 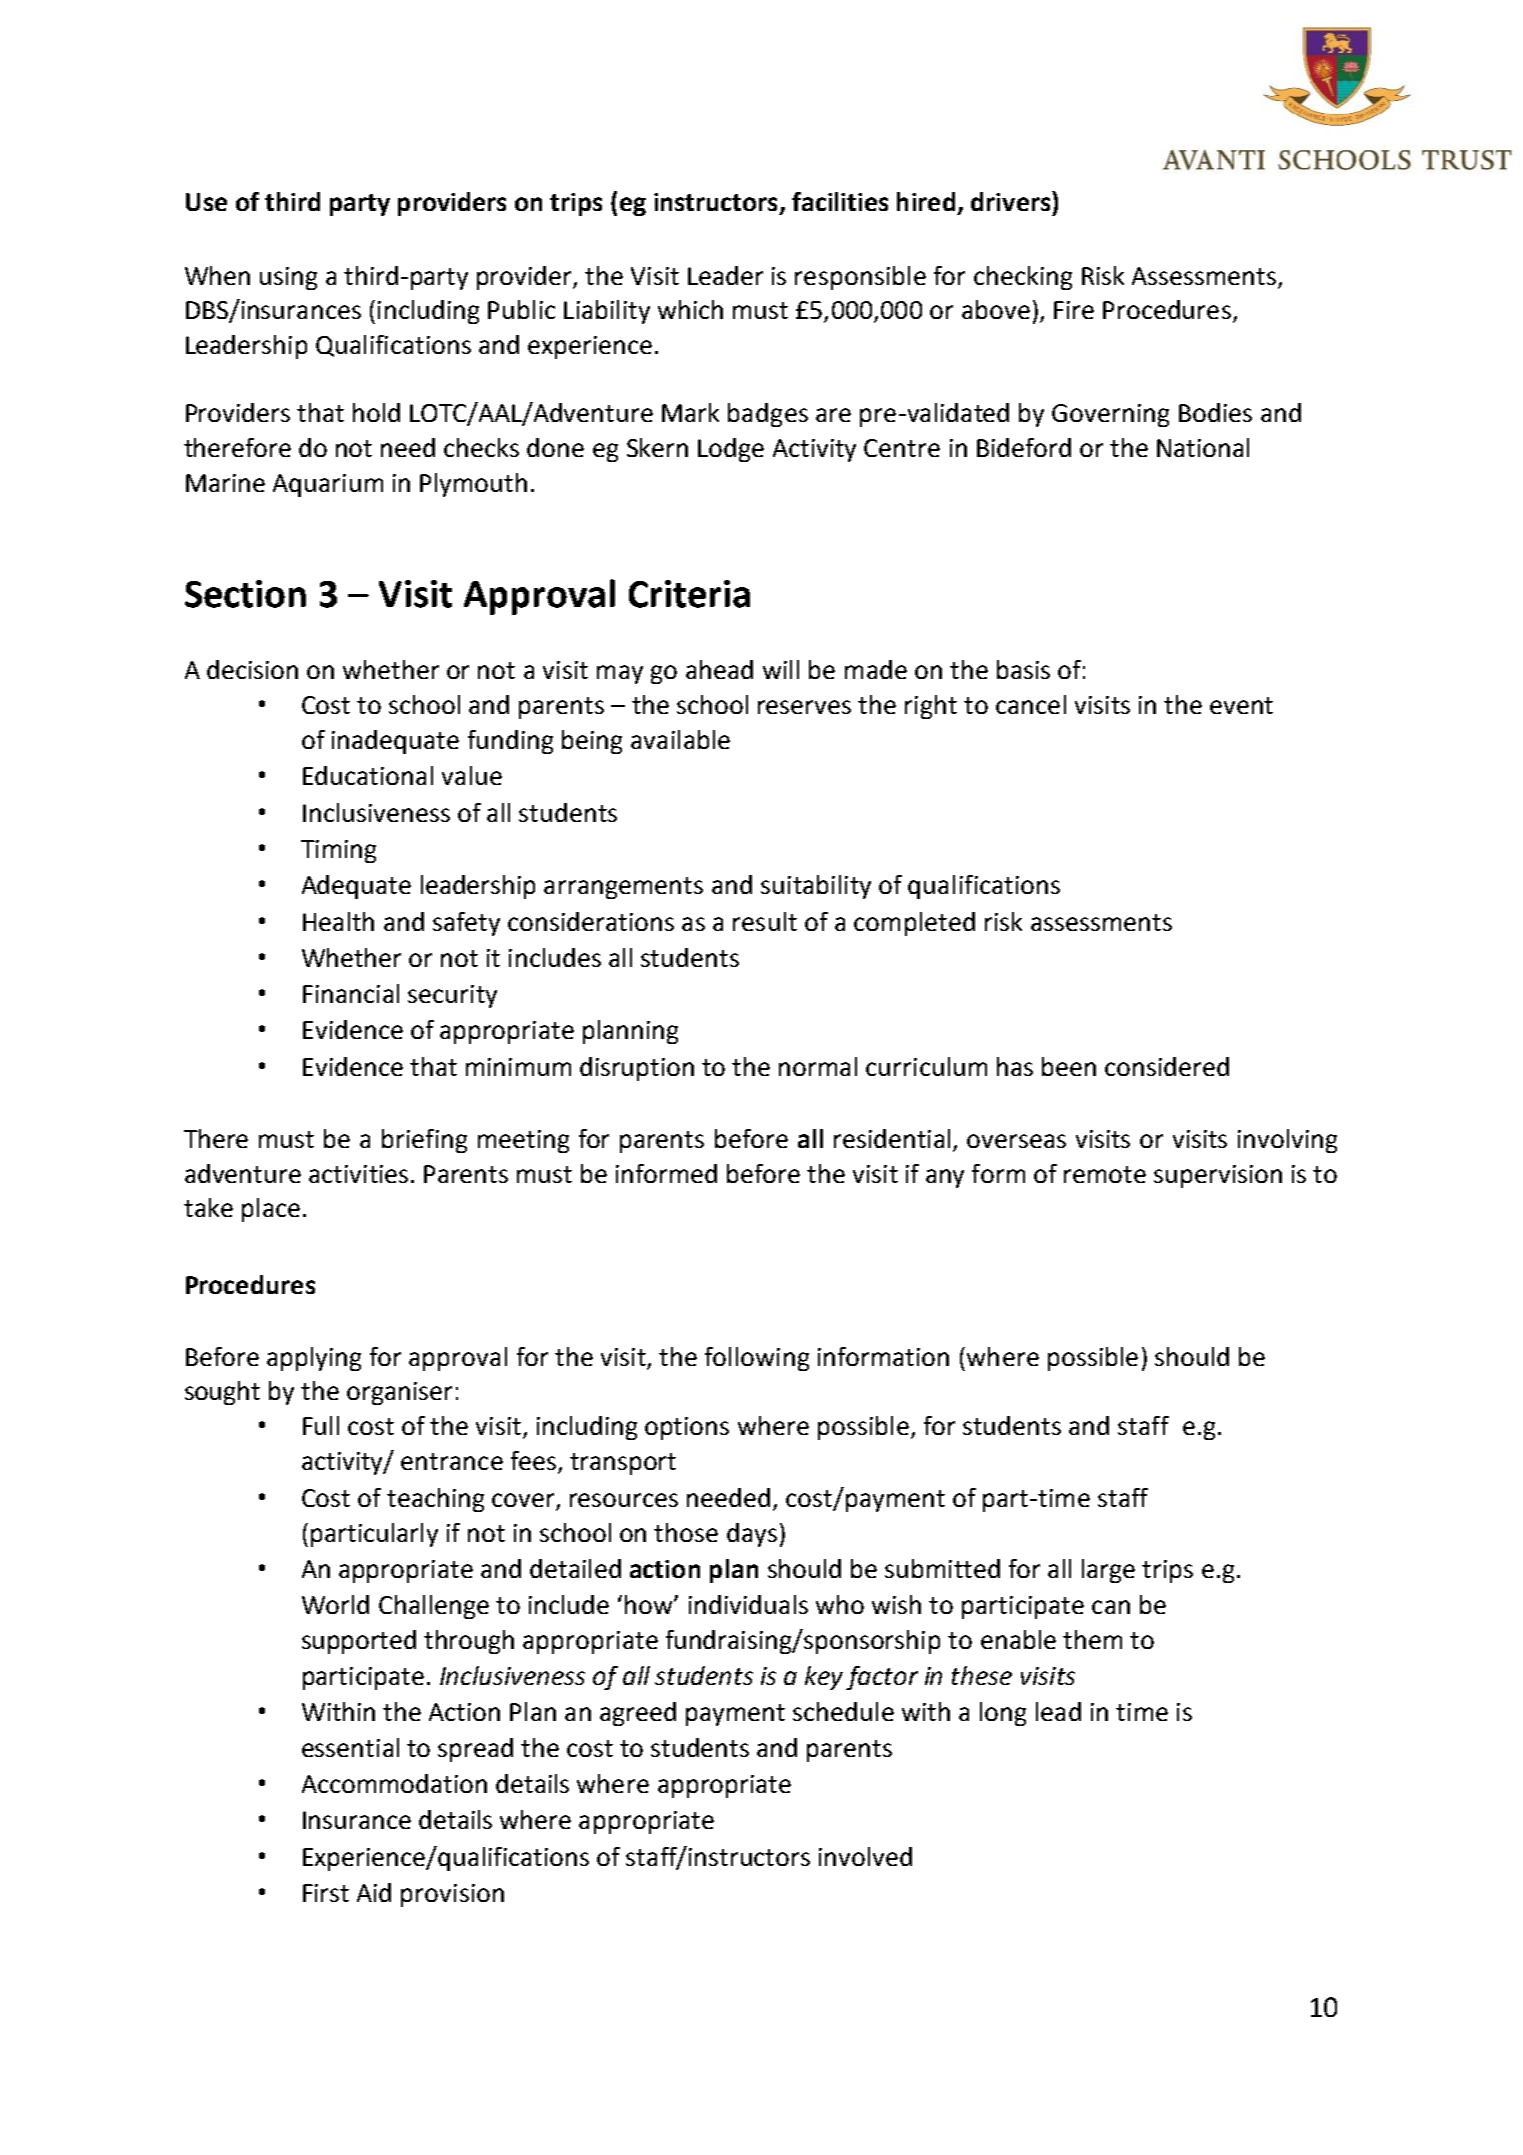 I want to click on large, so click(x=1108, y=1571).
